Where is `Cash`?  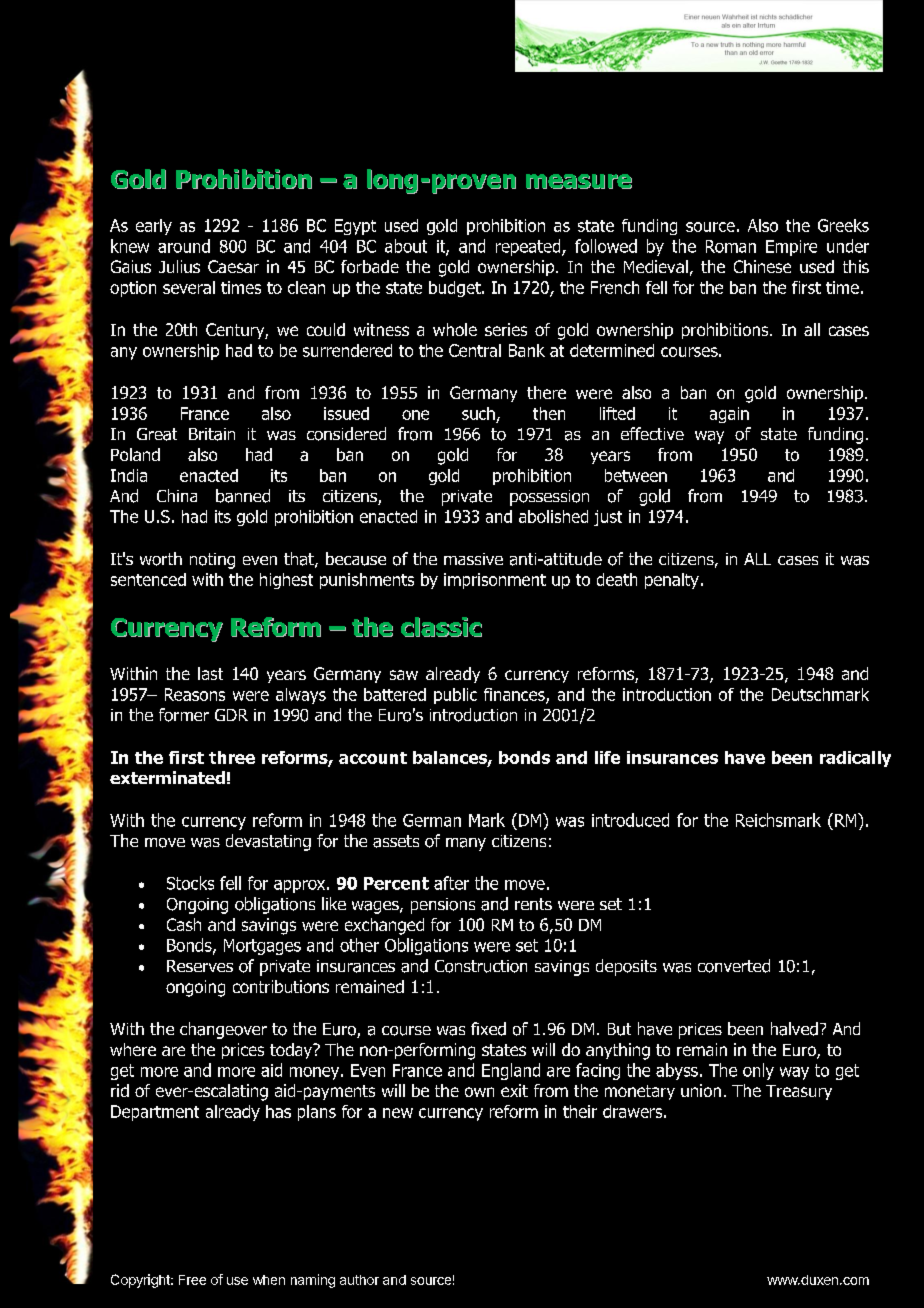 Cash is located at coordinates (184, 924).
